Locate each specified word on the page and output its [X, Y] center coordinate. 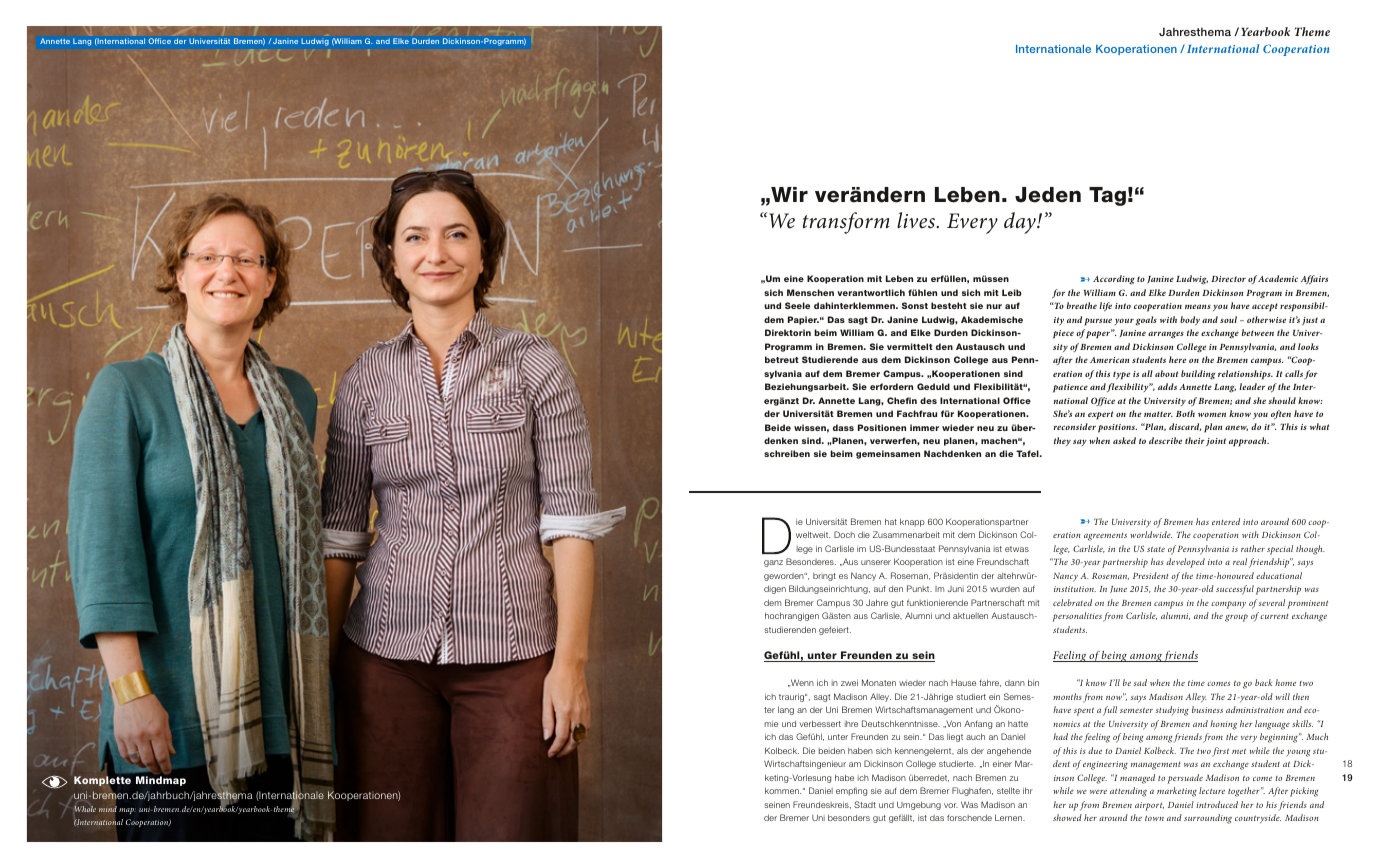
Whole [85, 809]
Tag [1107, 196]
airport [1149, 806]
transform [846, 223]
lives [917, 220]
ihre [851, 724]
